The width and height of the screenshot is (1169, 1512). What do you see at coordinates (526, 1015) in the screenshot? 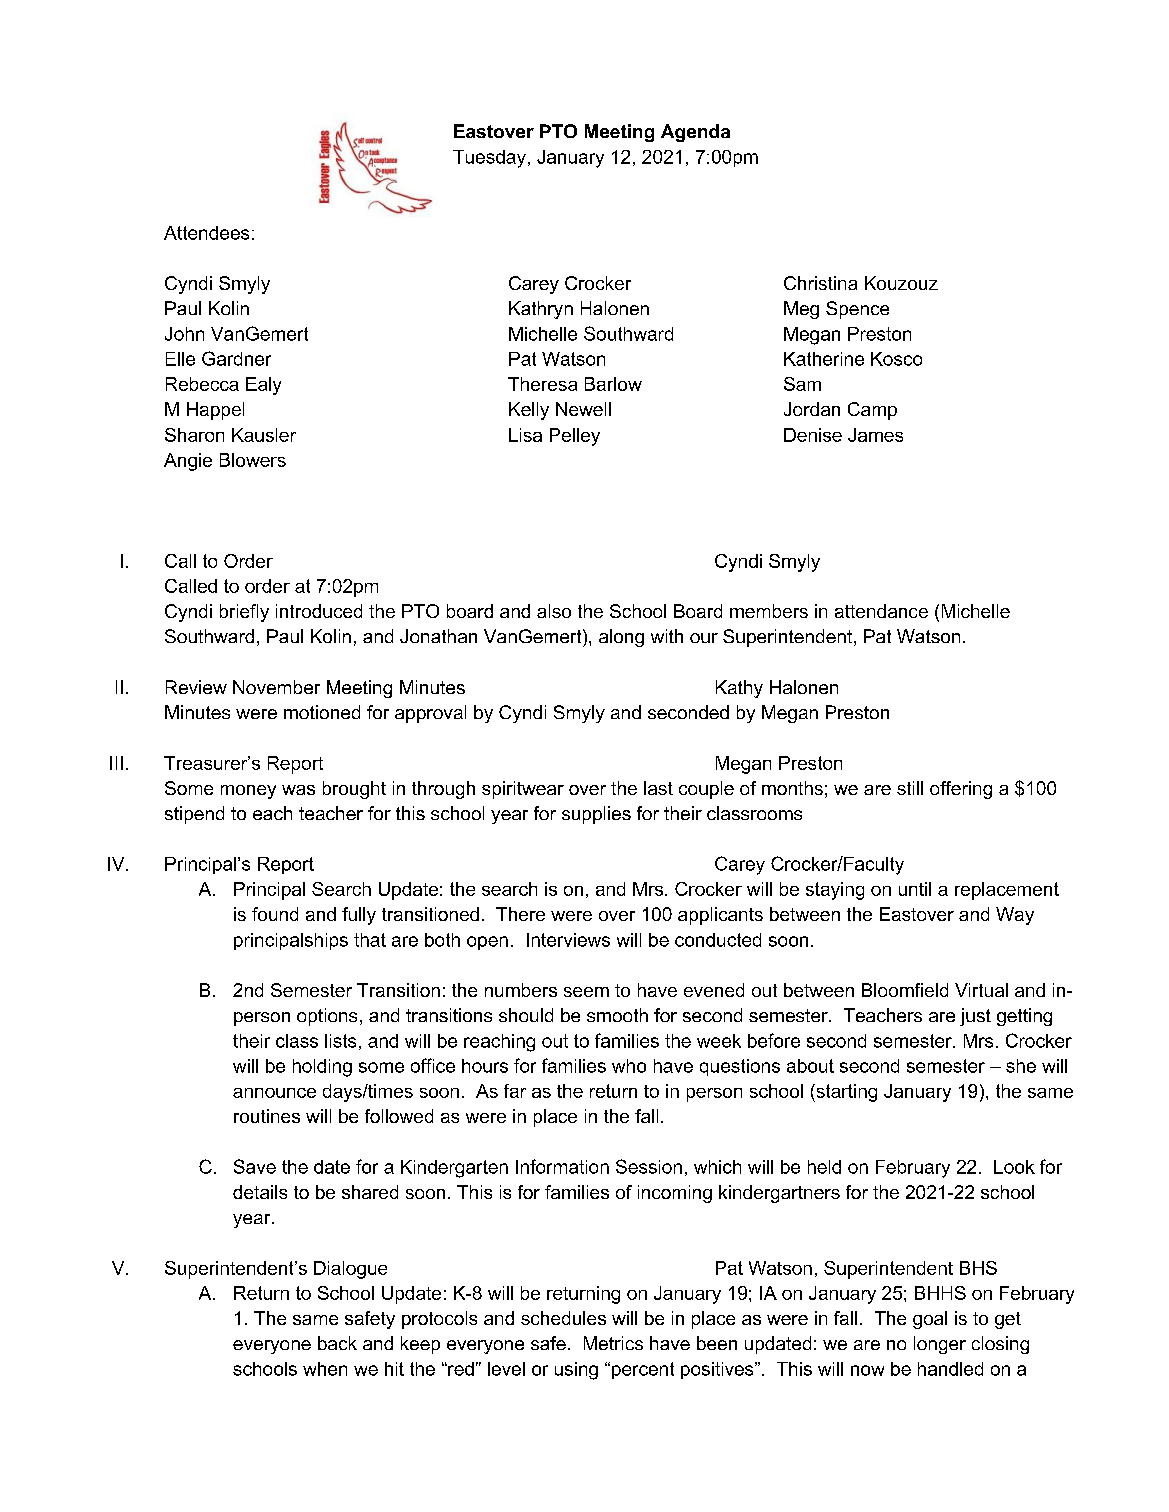
I see `should` at bounding box center [526, 1015].
